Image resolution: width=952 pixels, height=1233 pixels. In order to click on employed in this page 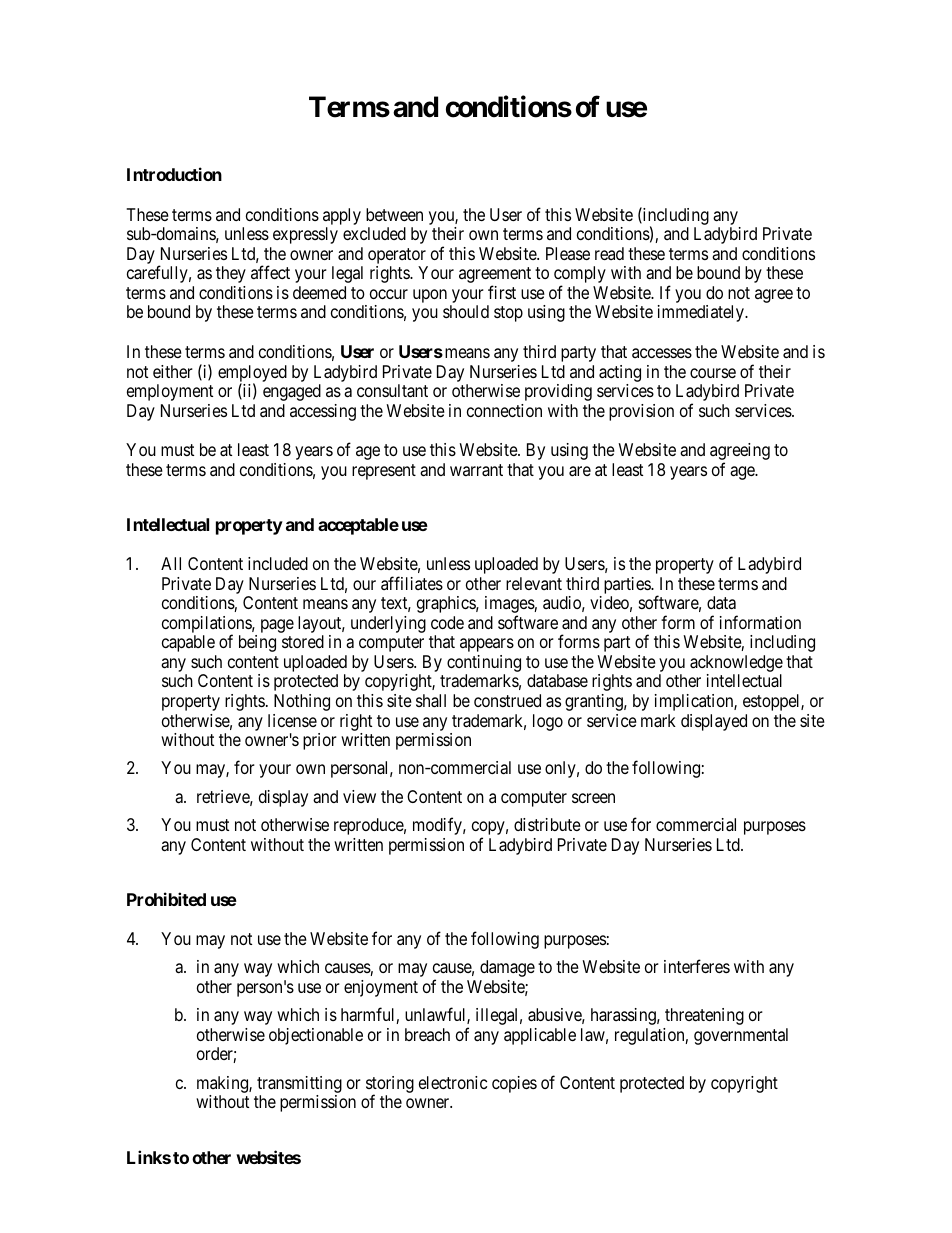, I will do `click(252, 375)`.
